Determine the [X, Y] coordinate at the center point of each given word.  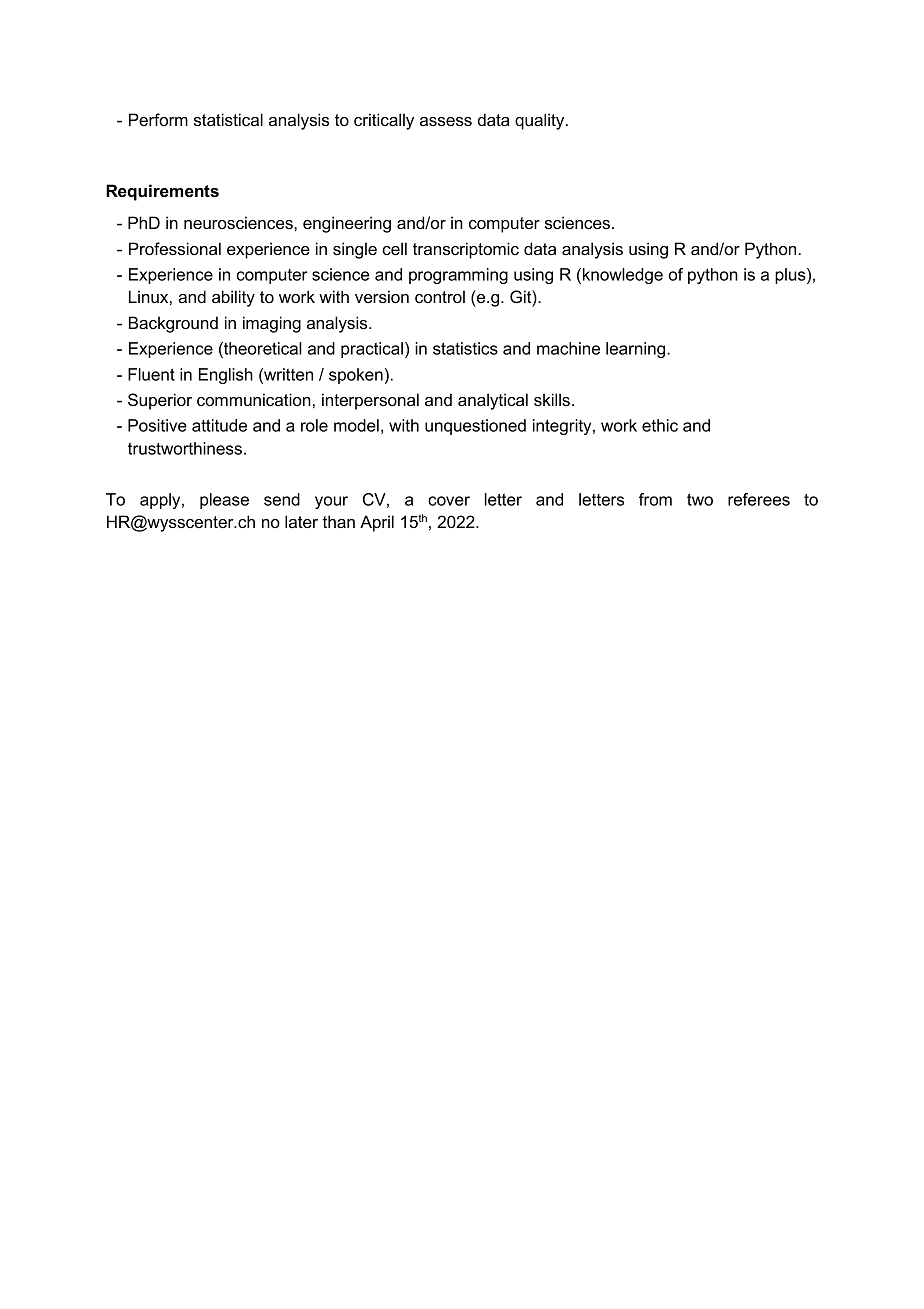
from [655, 499]
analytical [493, 401]
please [224, 501]
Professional [175, 248]
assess [446, 121]
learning [637, 350]
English [226, 376]
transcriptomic [466, 250]
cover [449, 501]
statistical [228, 119]
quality [541, 121]
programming [458, 276]
